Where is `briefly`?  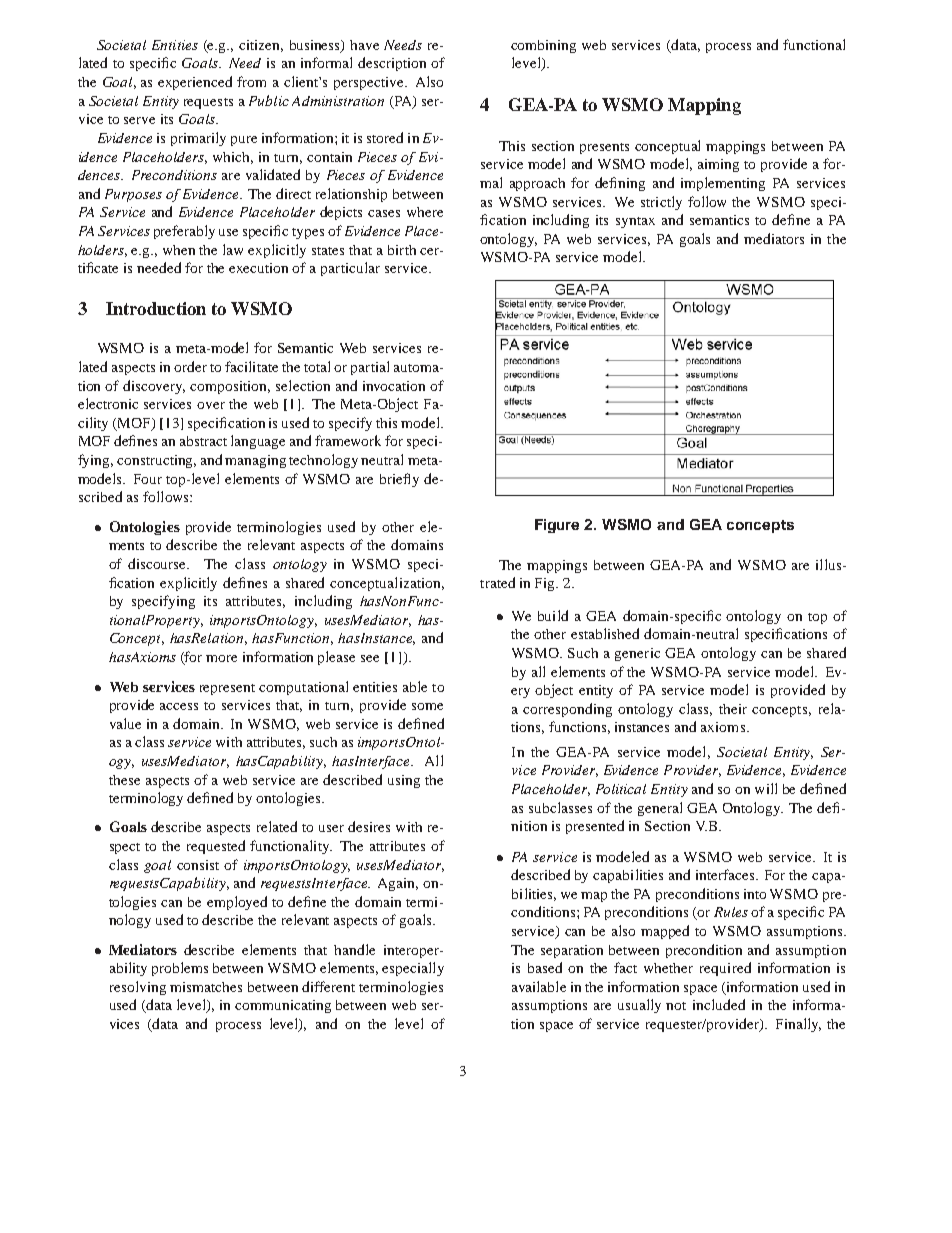 briefly is located at coordinates (399, 480).
